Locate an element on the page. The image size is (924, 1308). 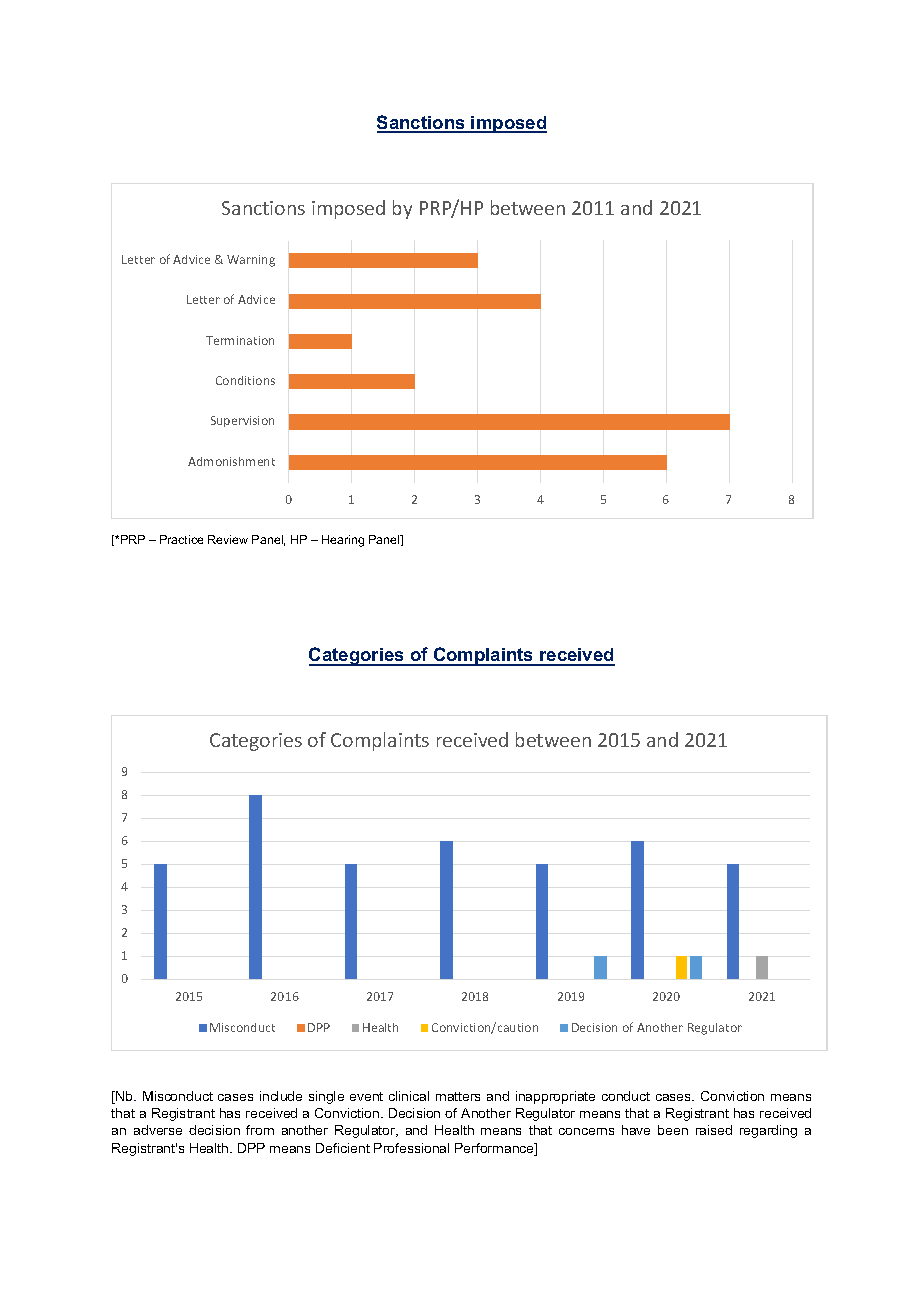
Warning is located at coordinates (251, 261).
